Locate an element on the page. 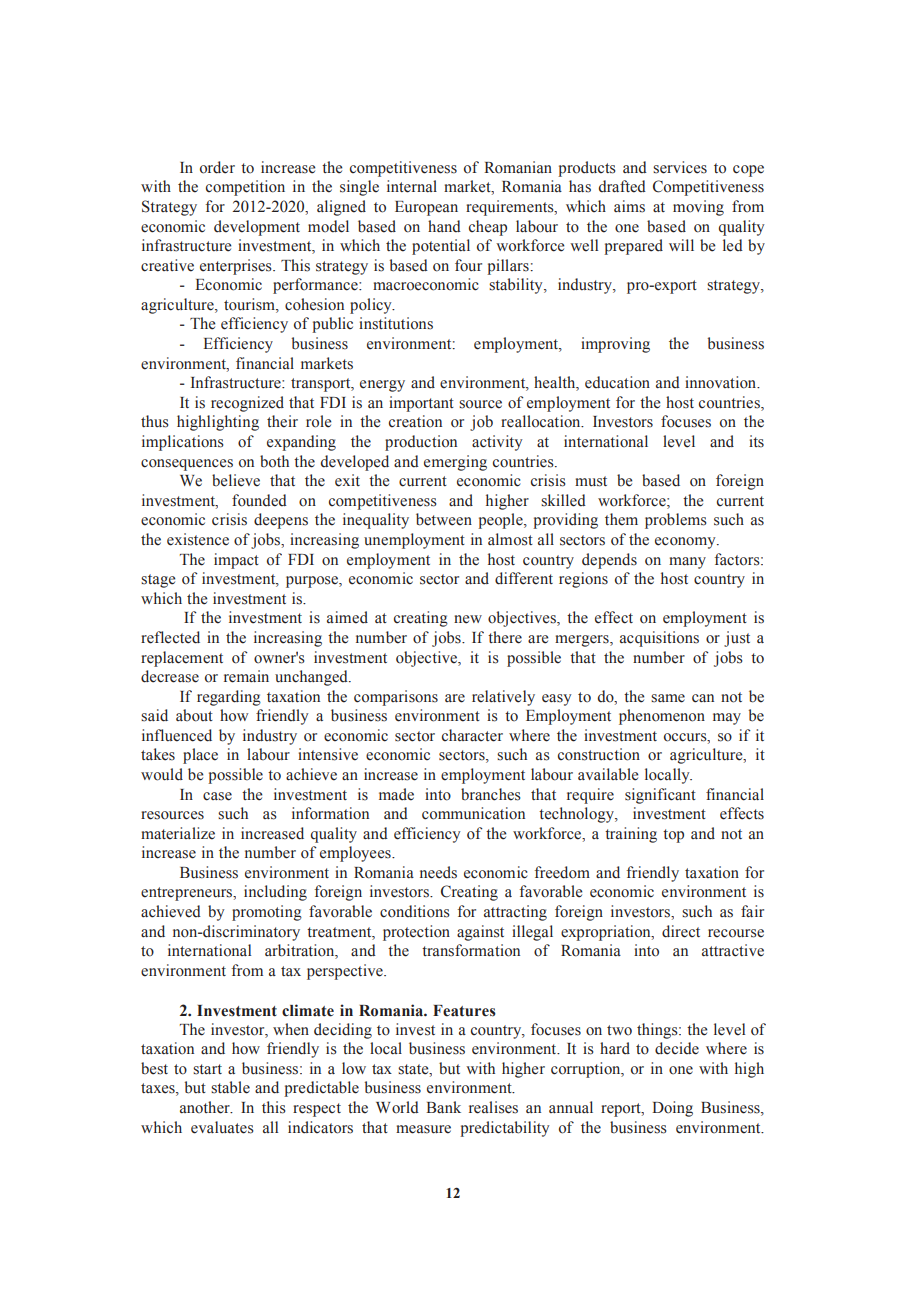 The width and height of the page is (924, 1308). stable is located at coordinates (230, 1087).
